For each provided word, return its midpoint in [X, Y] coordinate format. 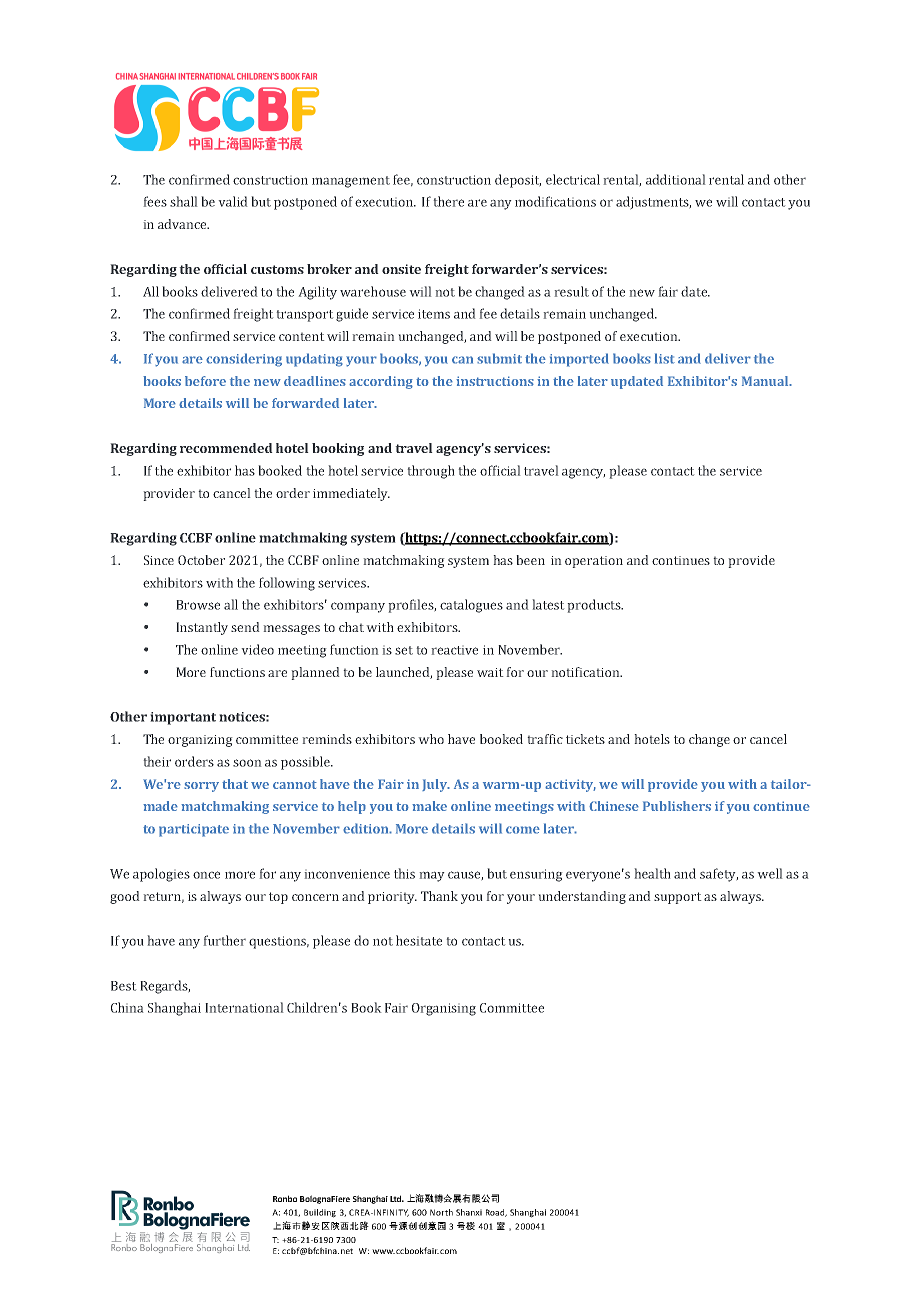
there [448, 201]
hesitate [419, 940]
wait [490, 672]
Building [320, 1213]
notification [586, 672]
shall [184, 201]
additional [676, 179]
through [431, 472]
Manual [766, 381]
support [678, 898]
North [441, 1212]
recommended [226, 448]
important [183, 718]
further [224, 940]
